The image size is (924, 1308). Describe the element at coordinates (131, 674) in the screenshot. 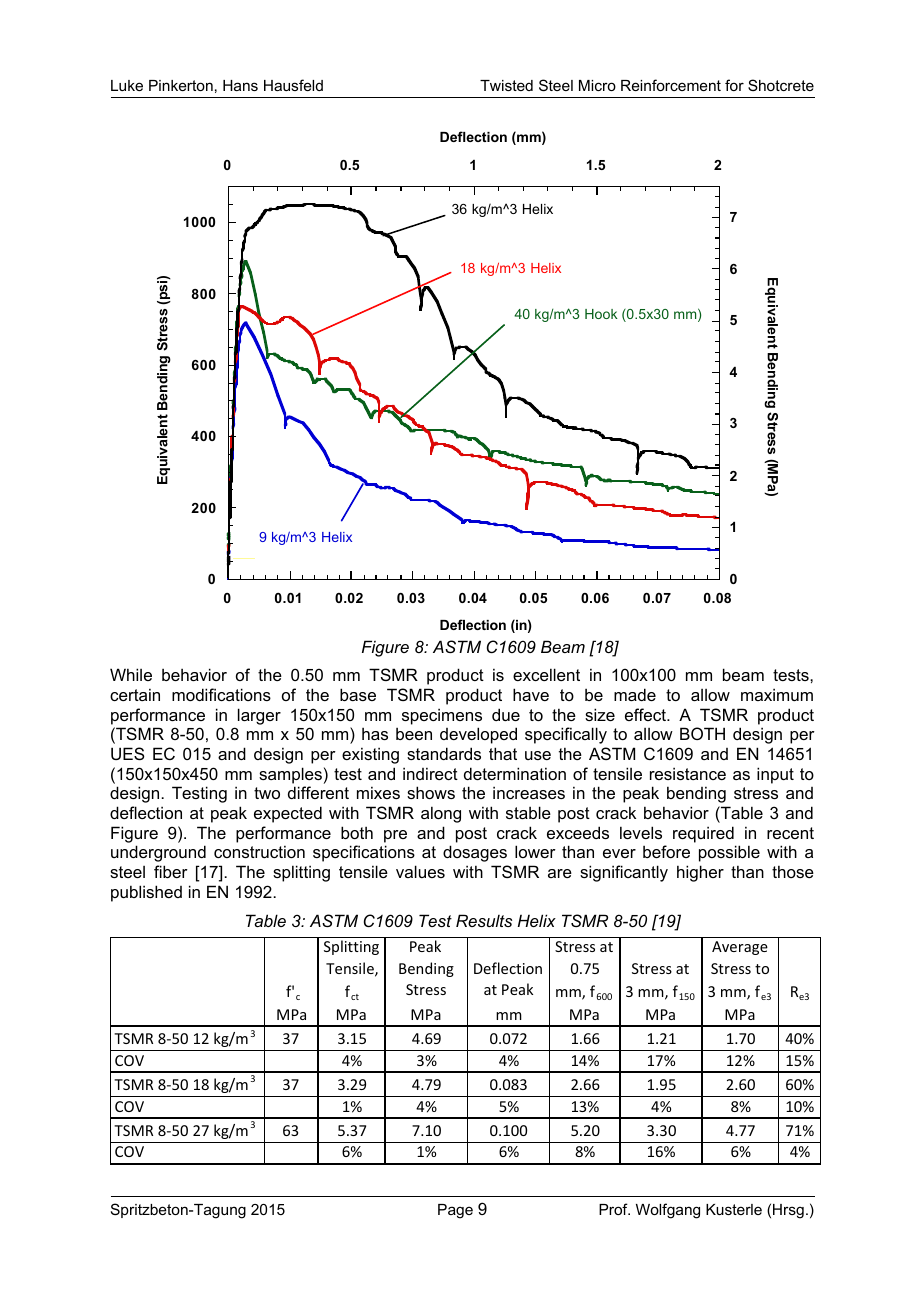

I see `While` at that location.
